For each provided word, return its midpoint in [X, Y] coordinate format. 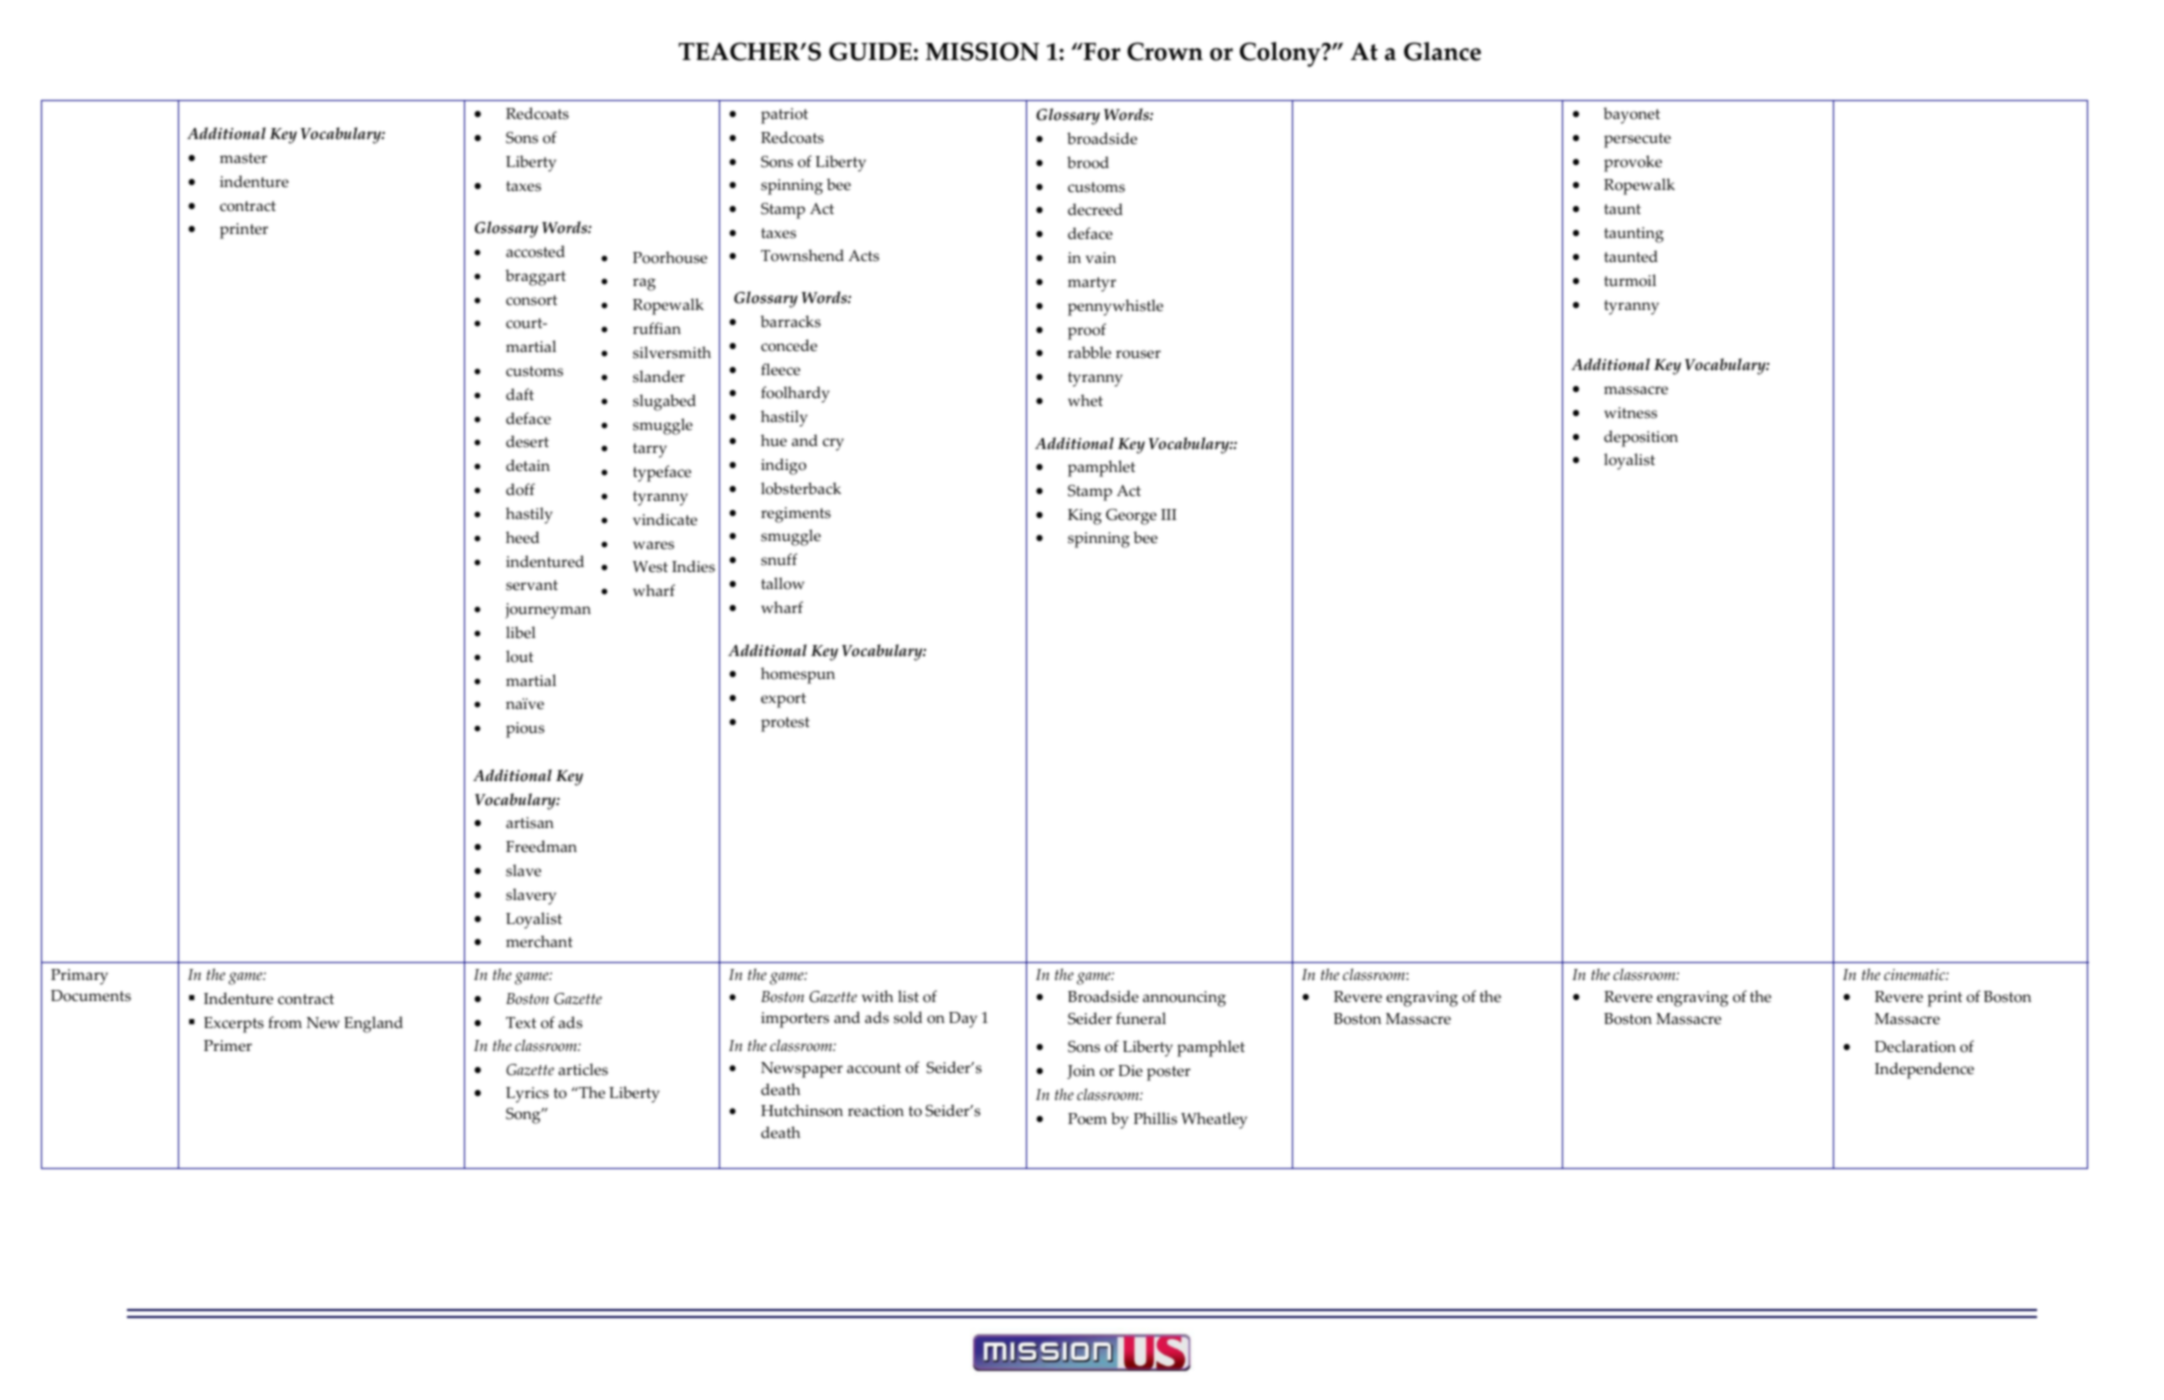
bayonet [1631, 115]
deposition [1641, 438]
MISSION [982, 51]
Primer [228, 1046]
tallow [782, 583]
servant [532, 585]
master [243, 158]
